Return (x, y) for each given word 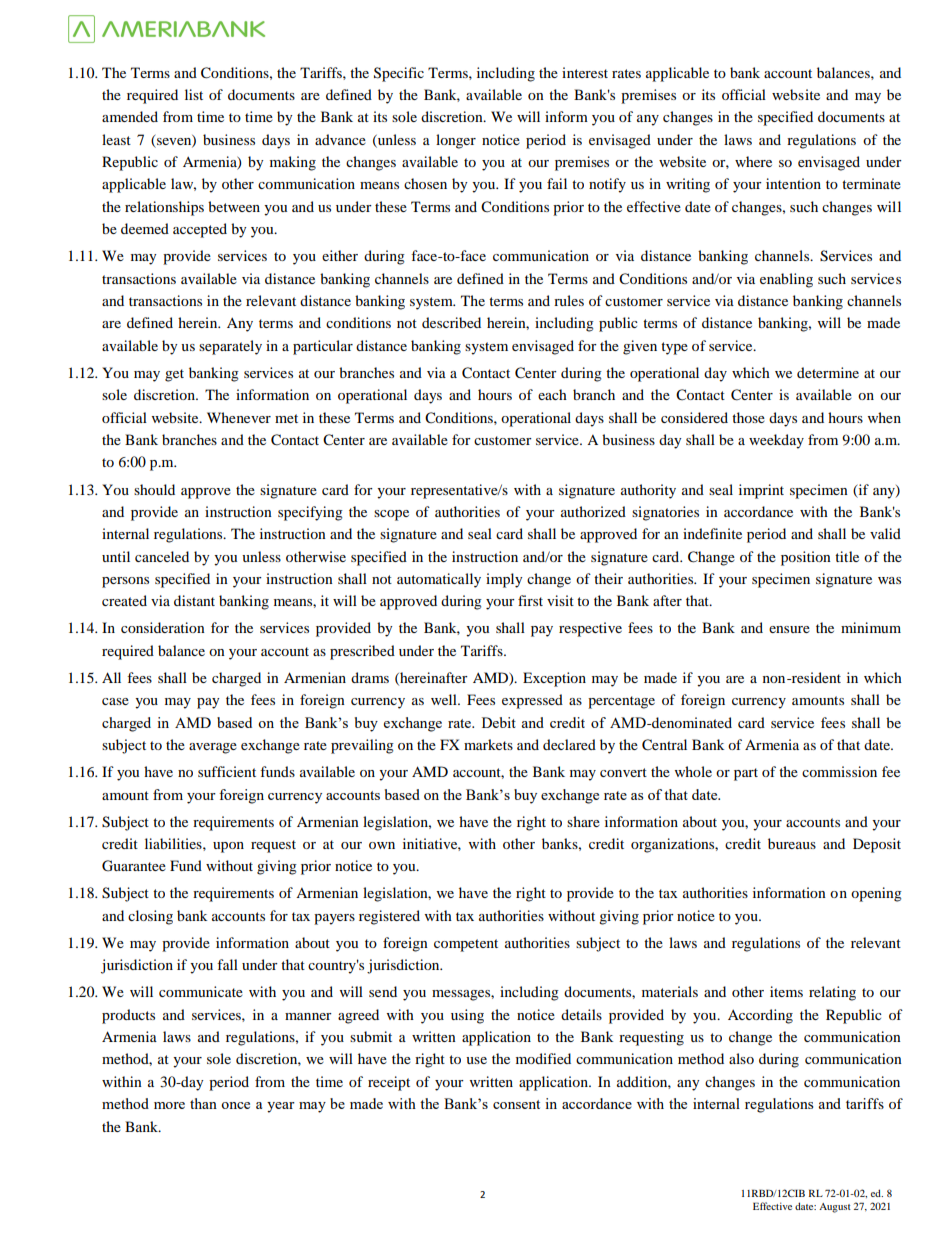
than (203, 1103)
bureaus (792, 843)
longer (456, 141)
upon (228, 847)
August (835, 1208)
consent (516, 1104)
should (154, 489)
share (583, 821)
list (194, 94)
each (552, 394)
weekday (776, 441)
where (753, 161)
